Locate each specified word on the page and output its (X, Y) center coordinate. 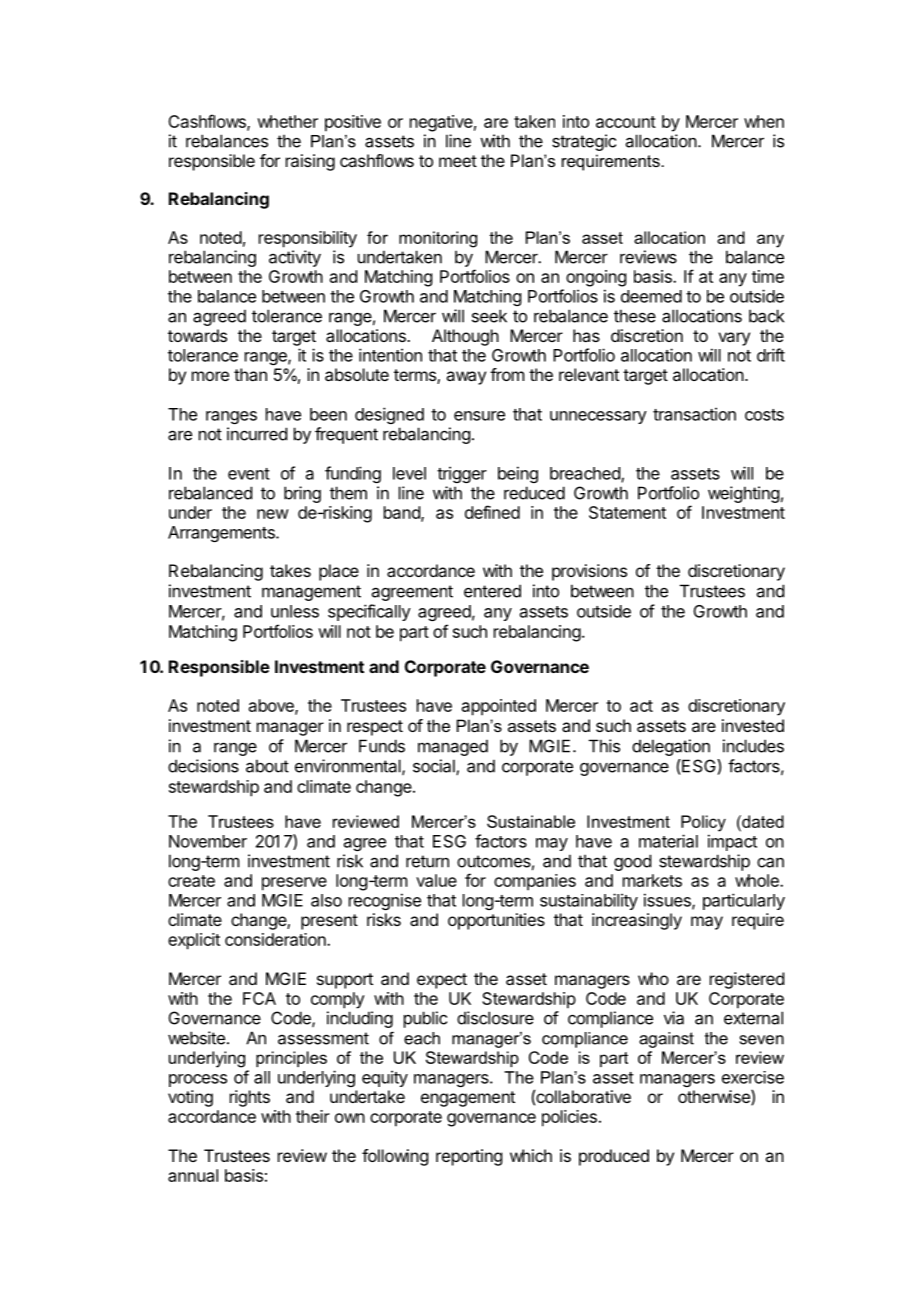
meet (458, 161)
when (764, 121)
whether (287, 121)
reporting (469, 1157)
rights (250, 1098)
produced (614, 1157)
